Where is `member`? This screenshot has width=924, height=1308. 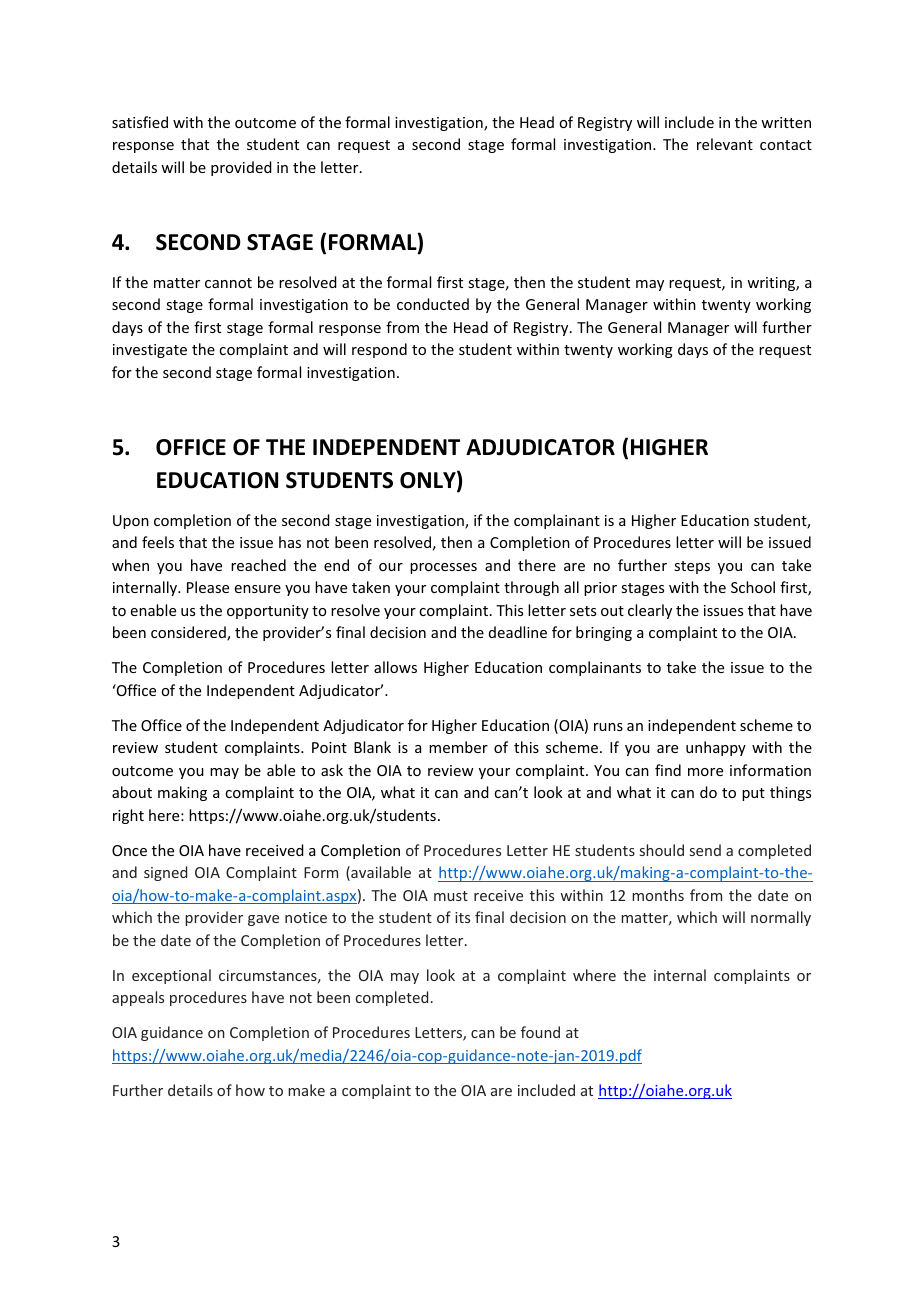
member is located at coordinates (458, 747).
